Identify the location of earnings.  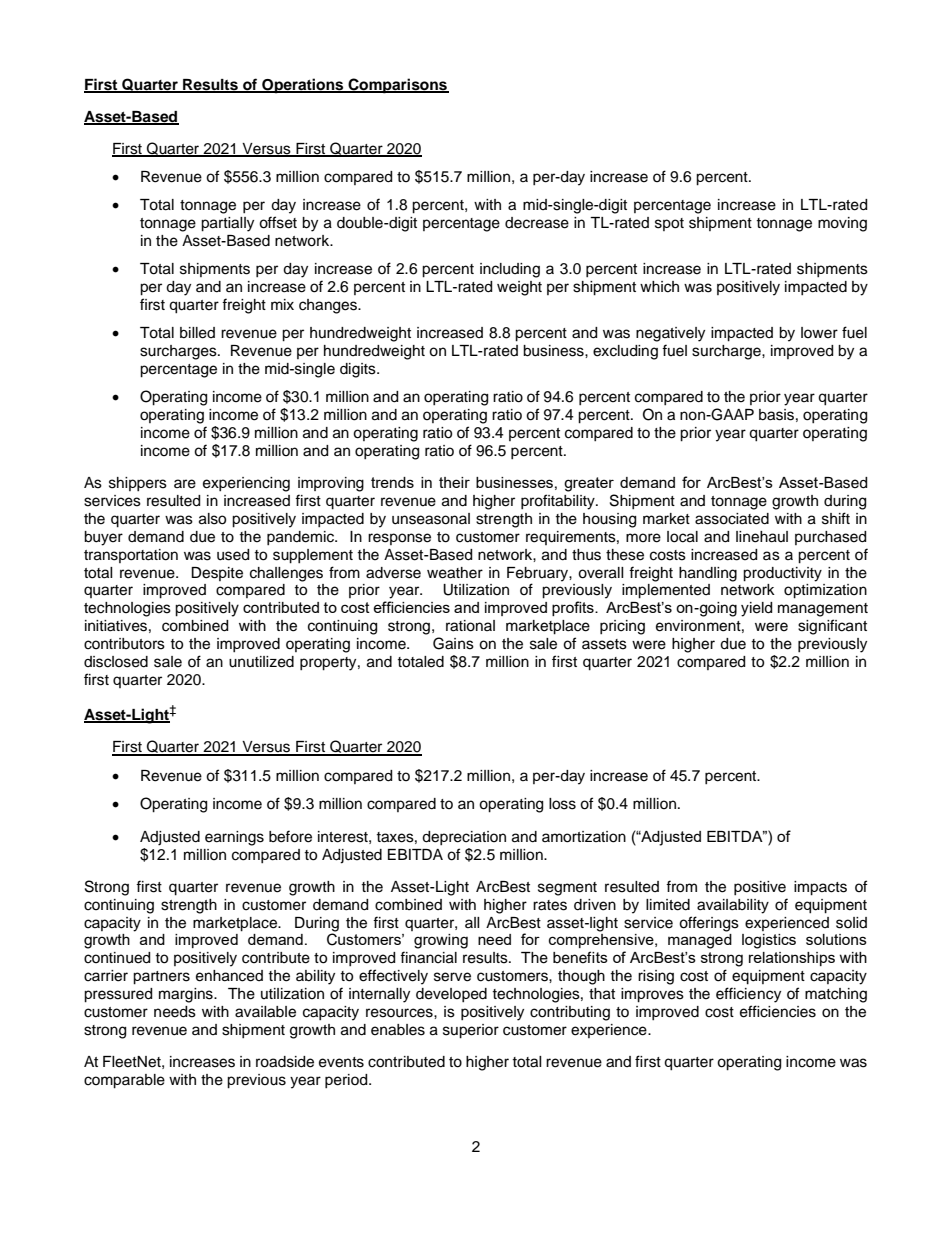
(234, 838).
